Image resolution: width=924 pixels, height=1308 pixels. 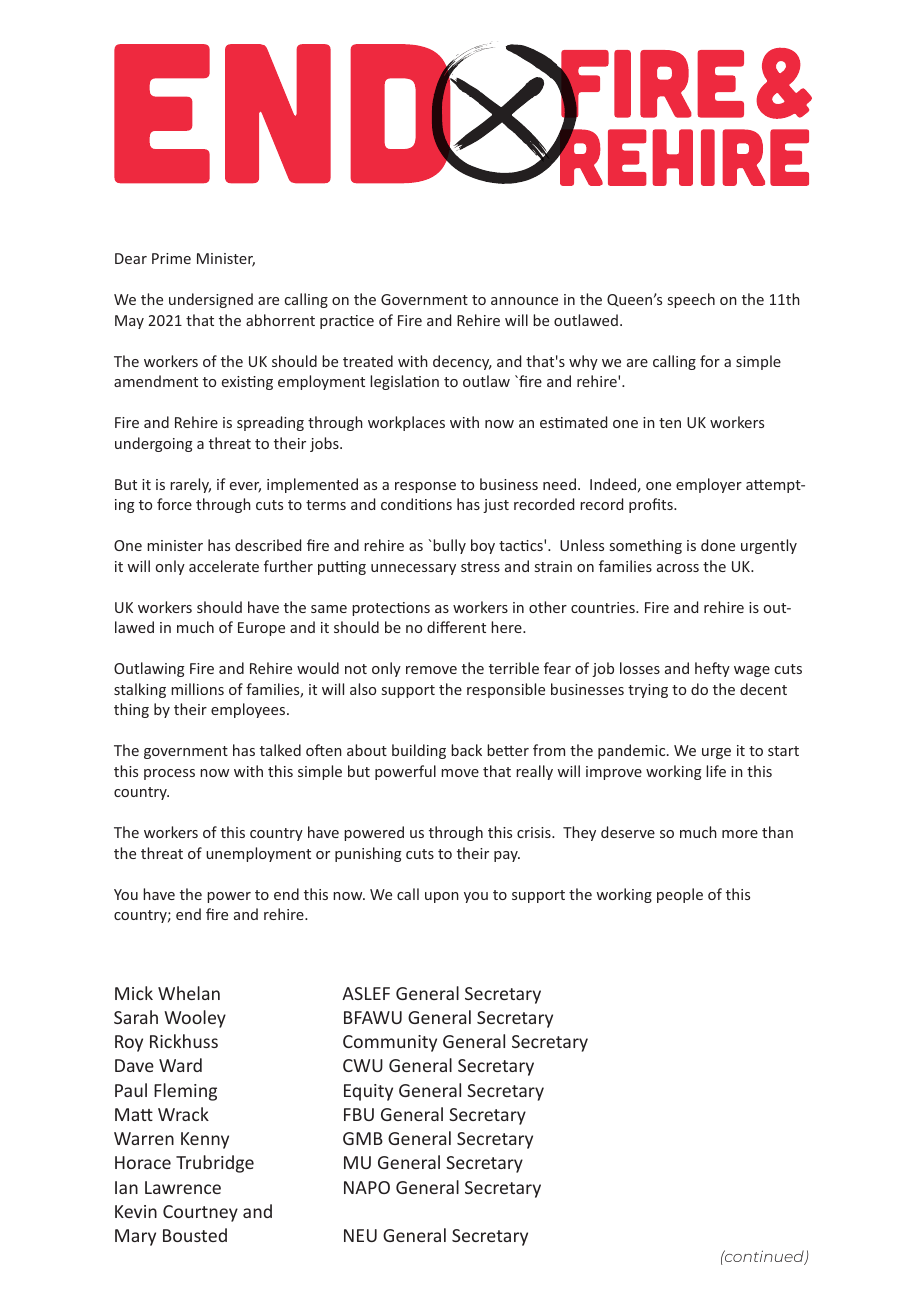 What do you see at coordinates (224, 566) in the screenshot?
I see `accelerate` at bounding box center [224, 566].
